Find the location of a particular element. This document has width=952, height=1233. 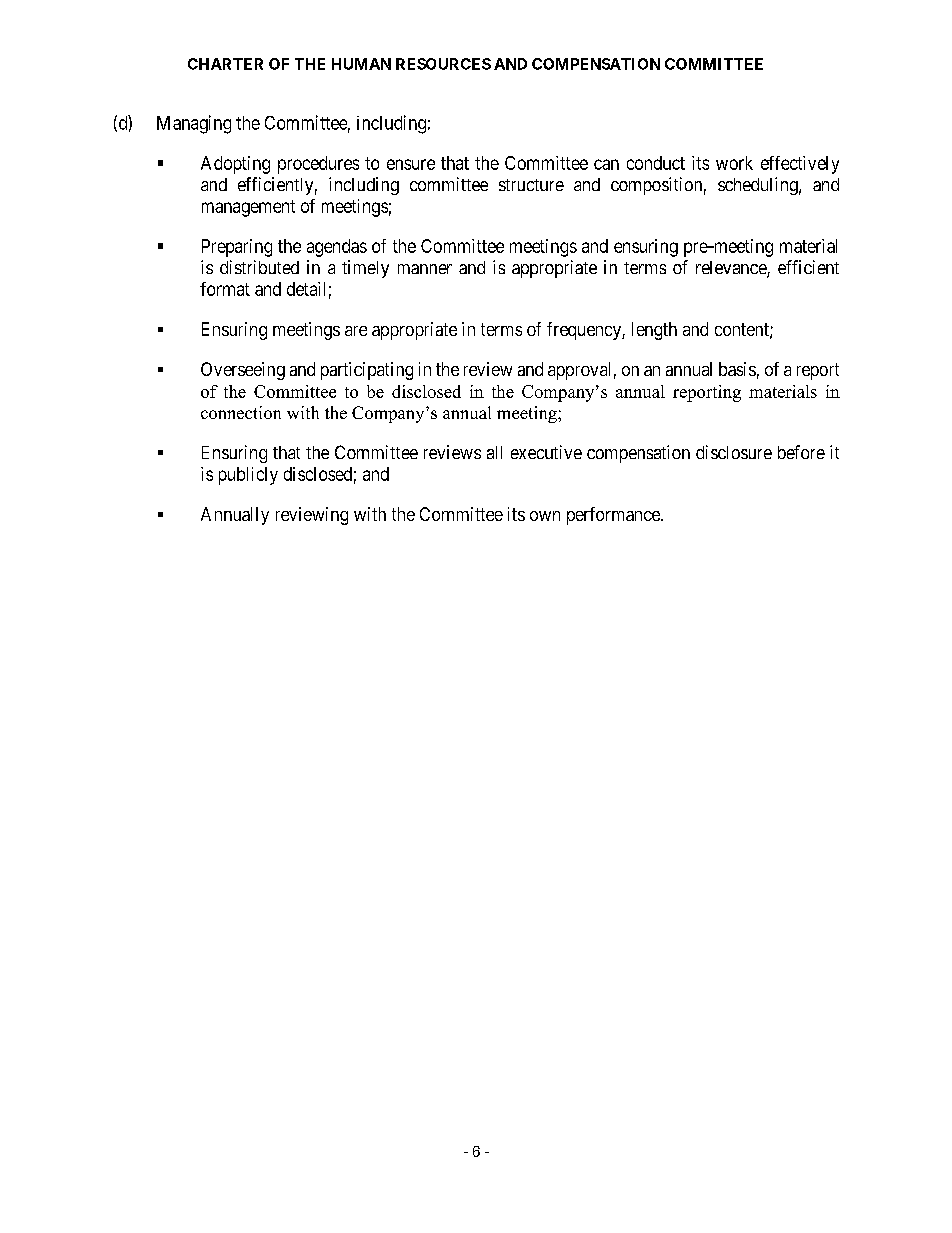

basis is located at coordinates (737, 369).
